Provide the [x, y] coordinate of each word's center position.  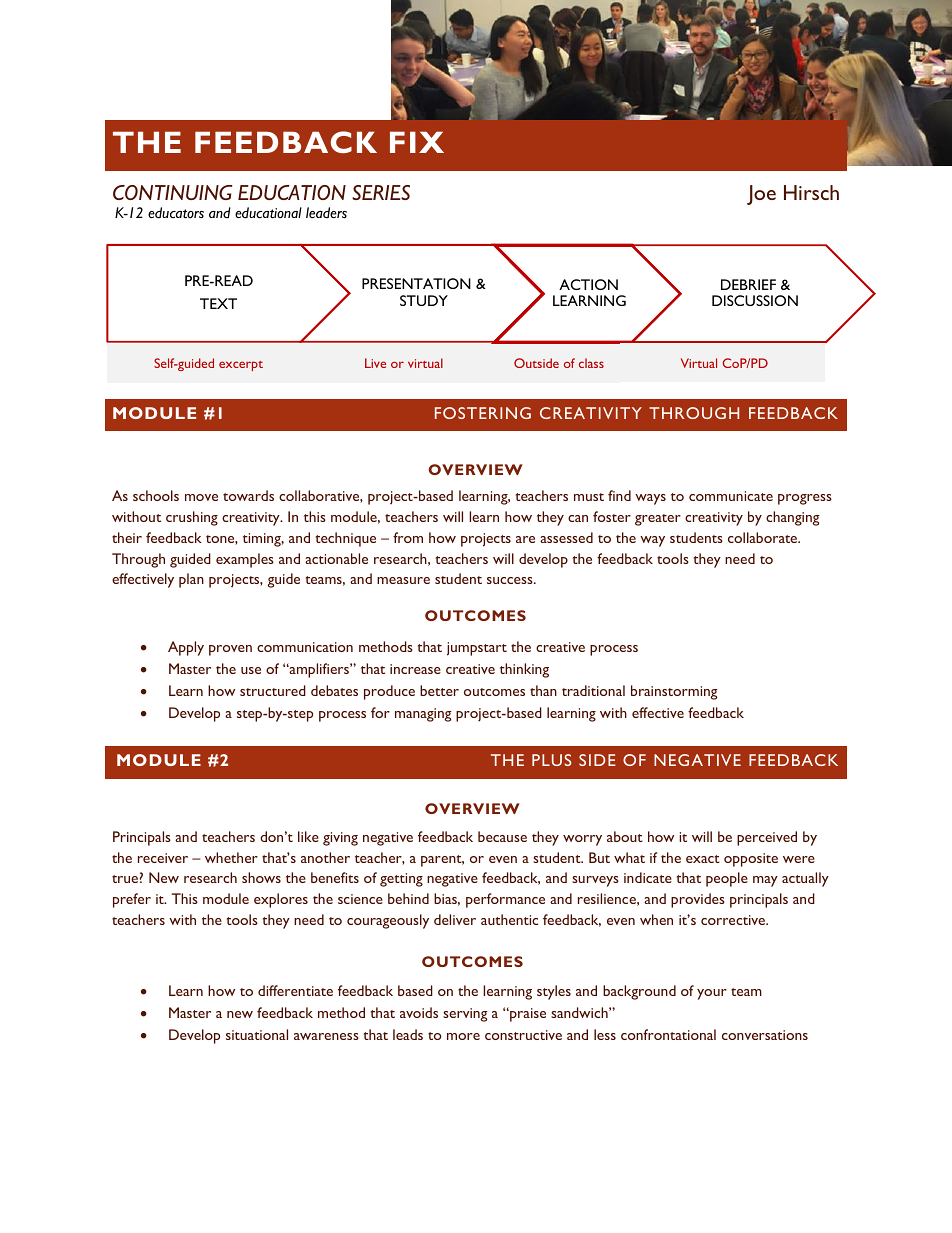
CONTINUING [173, 192]
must [589, 497]
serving [465, 1015]
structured [273, 690]
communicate [731, 496]
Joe [761, 195]
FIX [417, 142]
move [201, 497]
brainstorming [674, 692]
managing [423, 715]
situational [257, 1034]
